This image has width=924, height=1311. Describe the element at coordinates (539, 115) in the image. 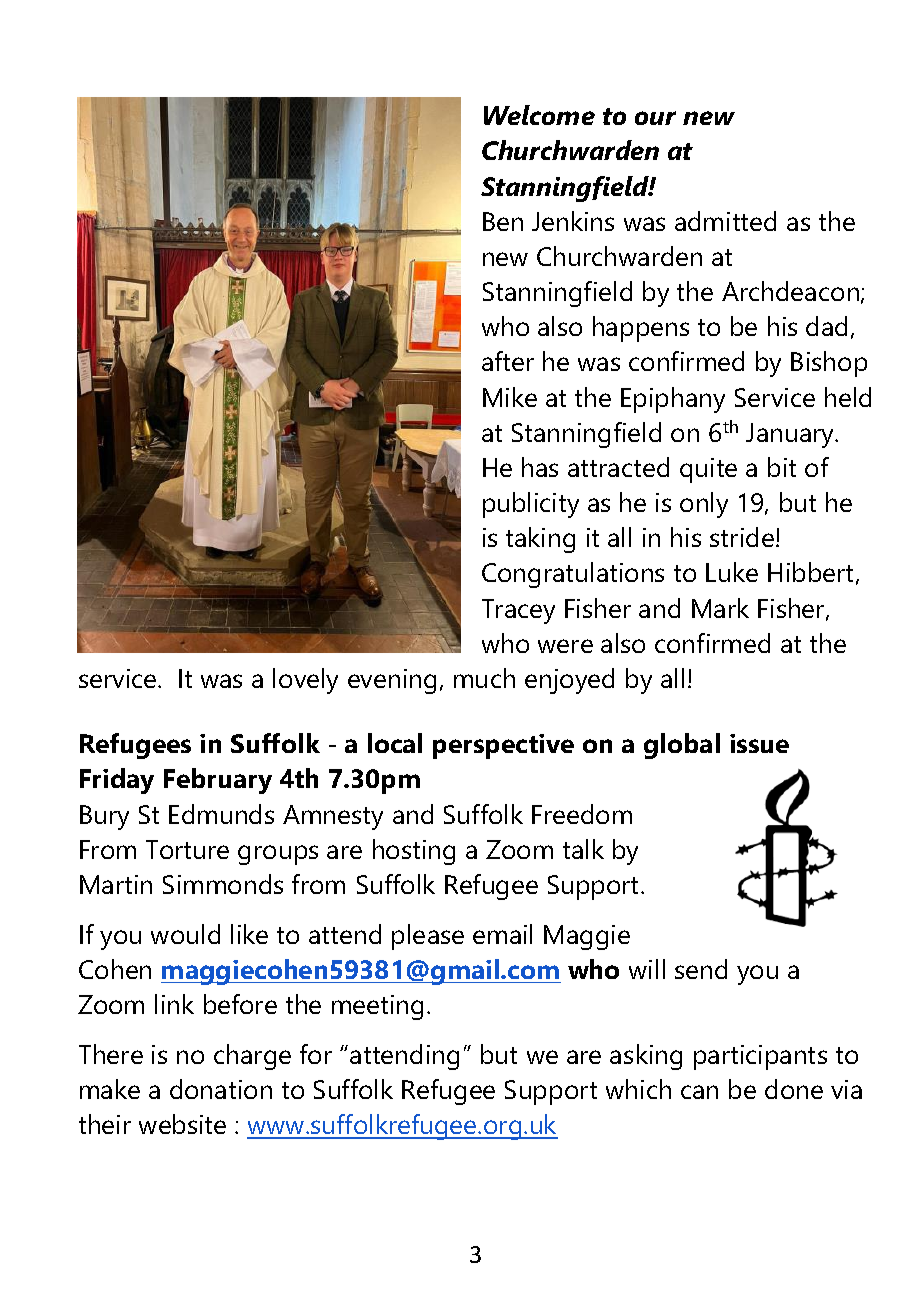

I see `Welcome` at that location.
